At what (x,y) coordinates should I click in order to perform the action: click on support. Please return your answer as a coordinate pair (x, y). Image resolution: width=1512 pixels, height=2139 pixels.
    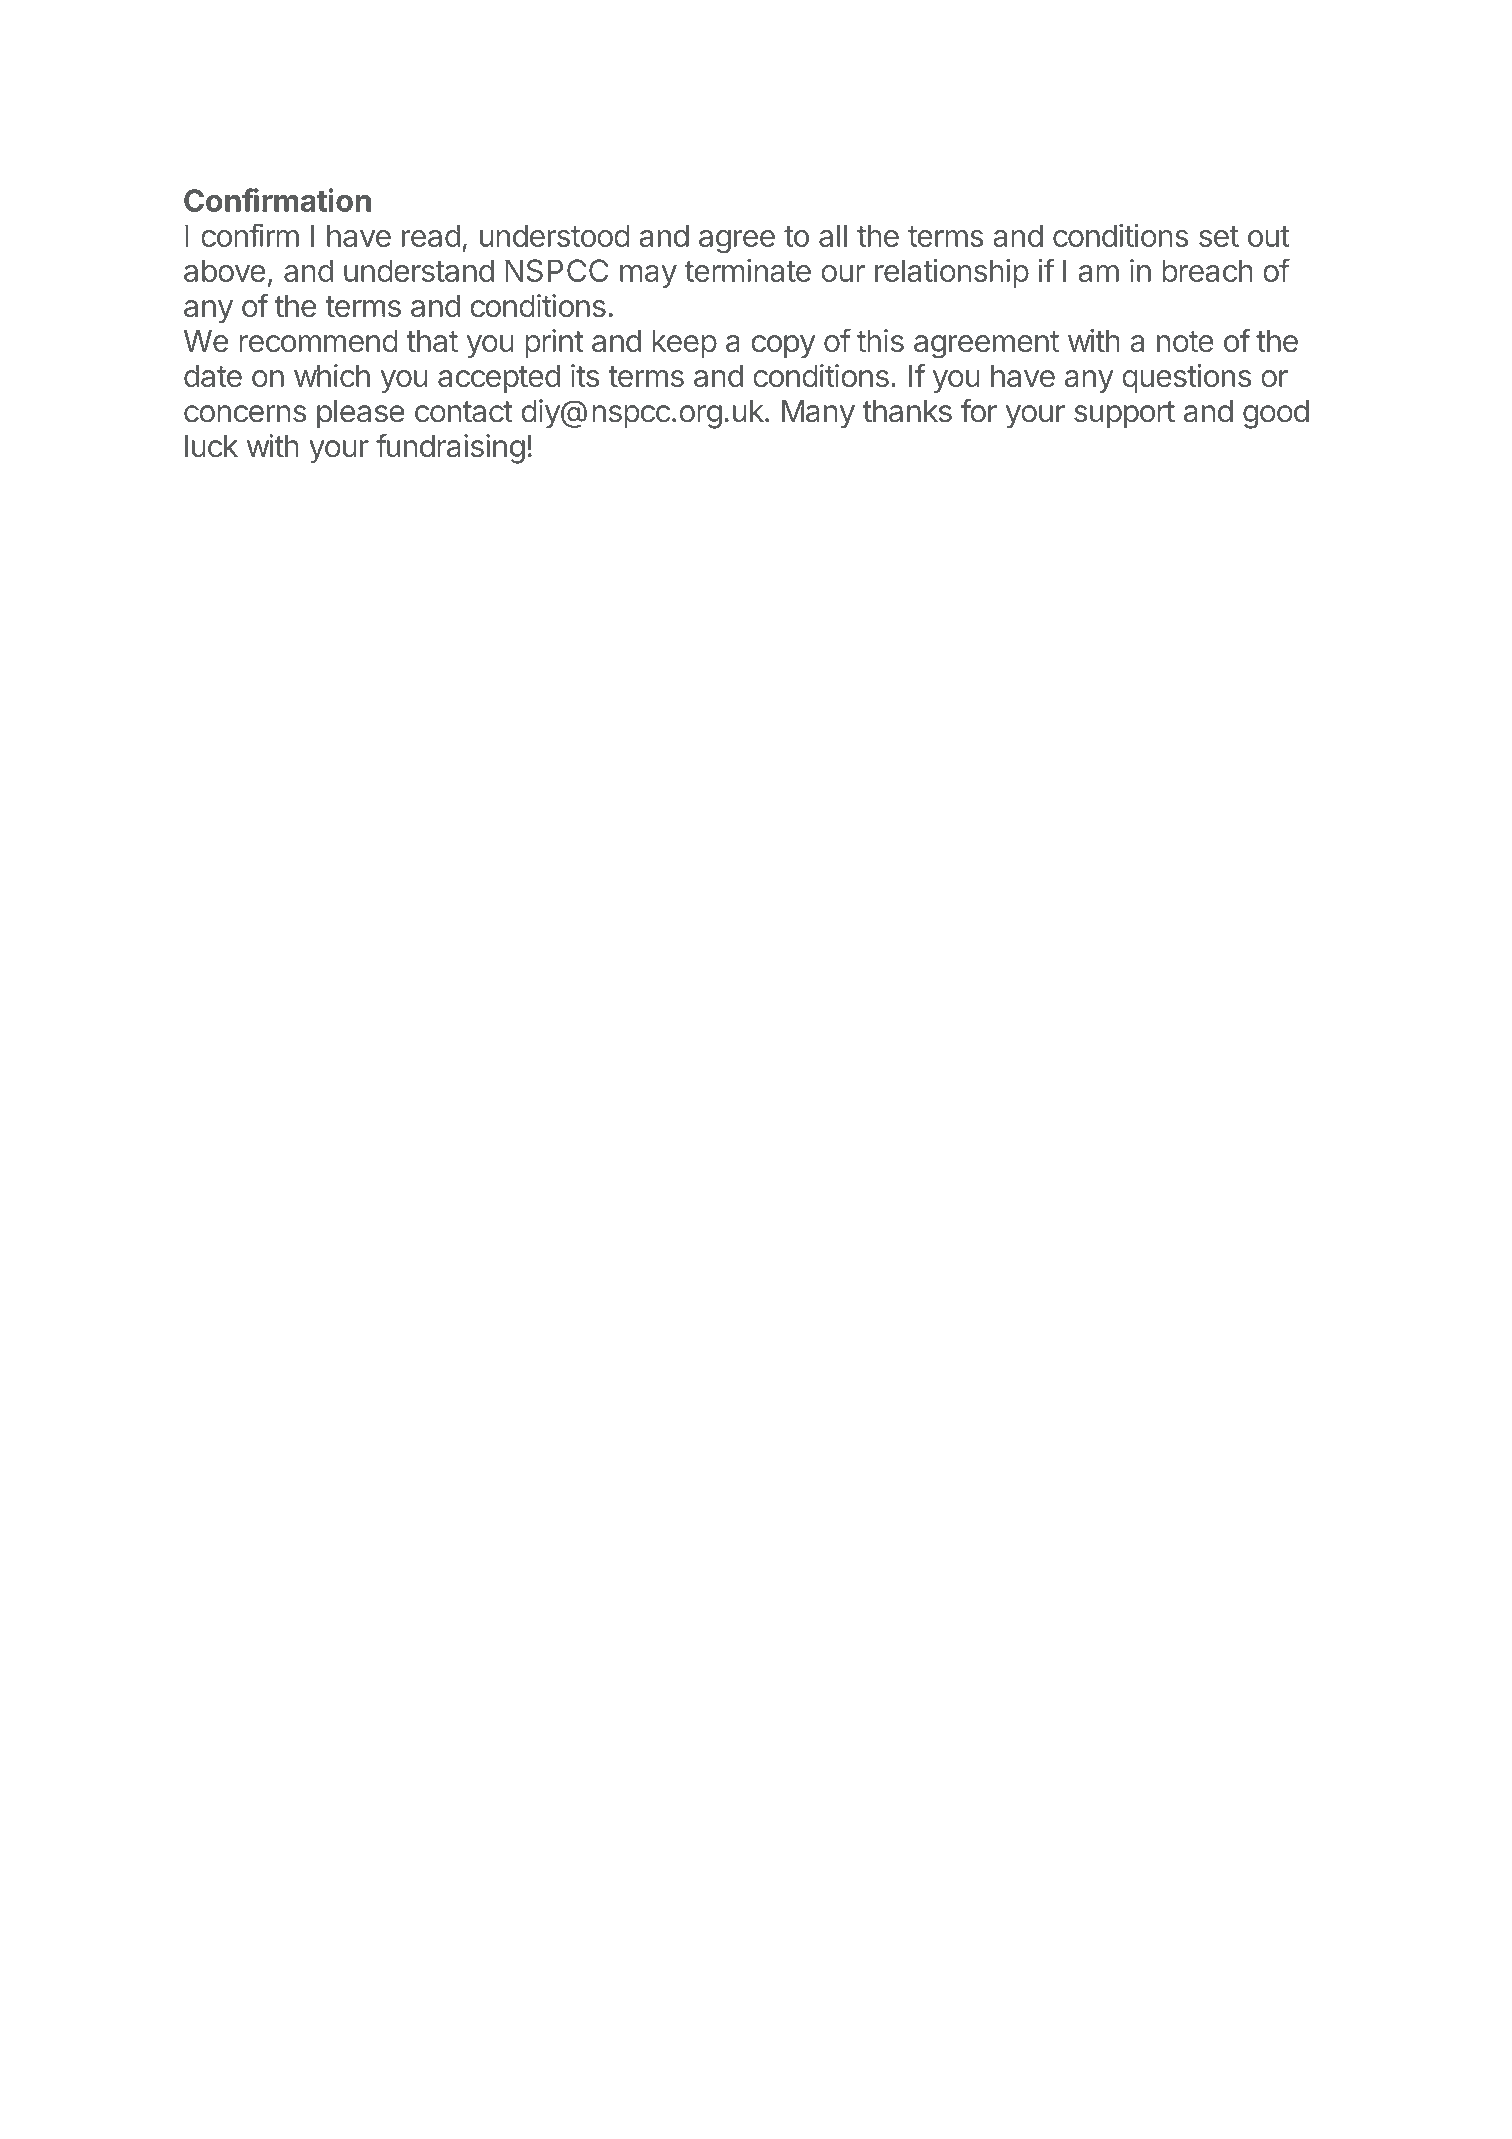
    Looking at the image, I should click on (1124, 414).
